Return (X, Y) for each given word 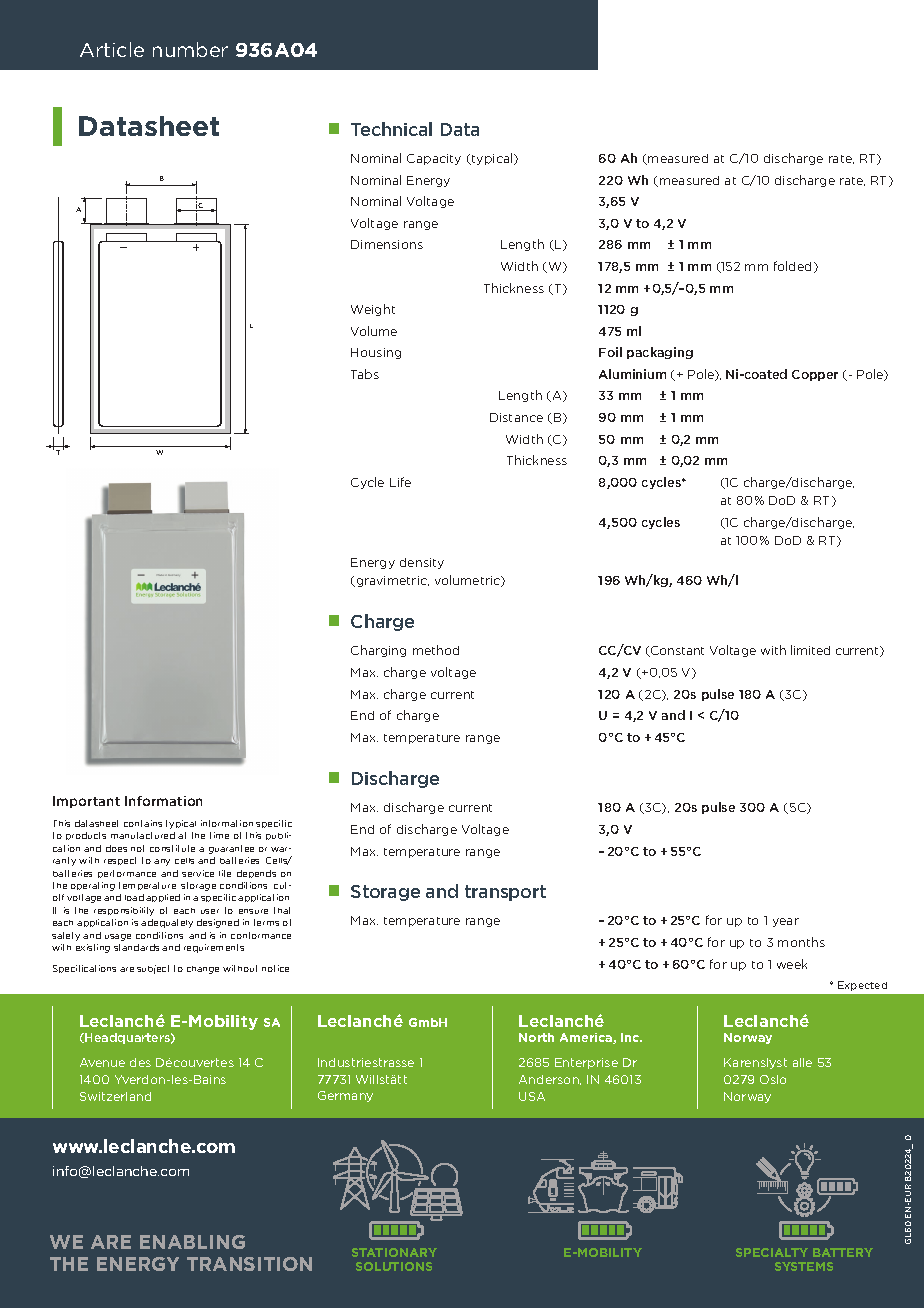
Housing (376, 353)
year (786, 922)
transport (505, 893)
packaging (660, 353)
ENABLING (192, 1242)
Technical (391, 129)
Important (86, 802)
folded (794, 267)
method (436, 650)
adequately (167, 923)
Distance (516, 417)
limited (810, 650)
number (190, 49)
